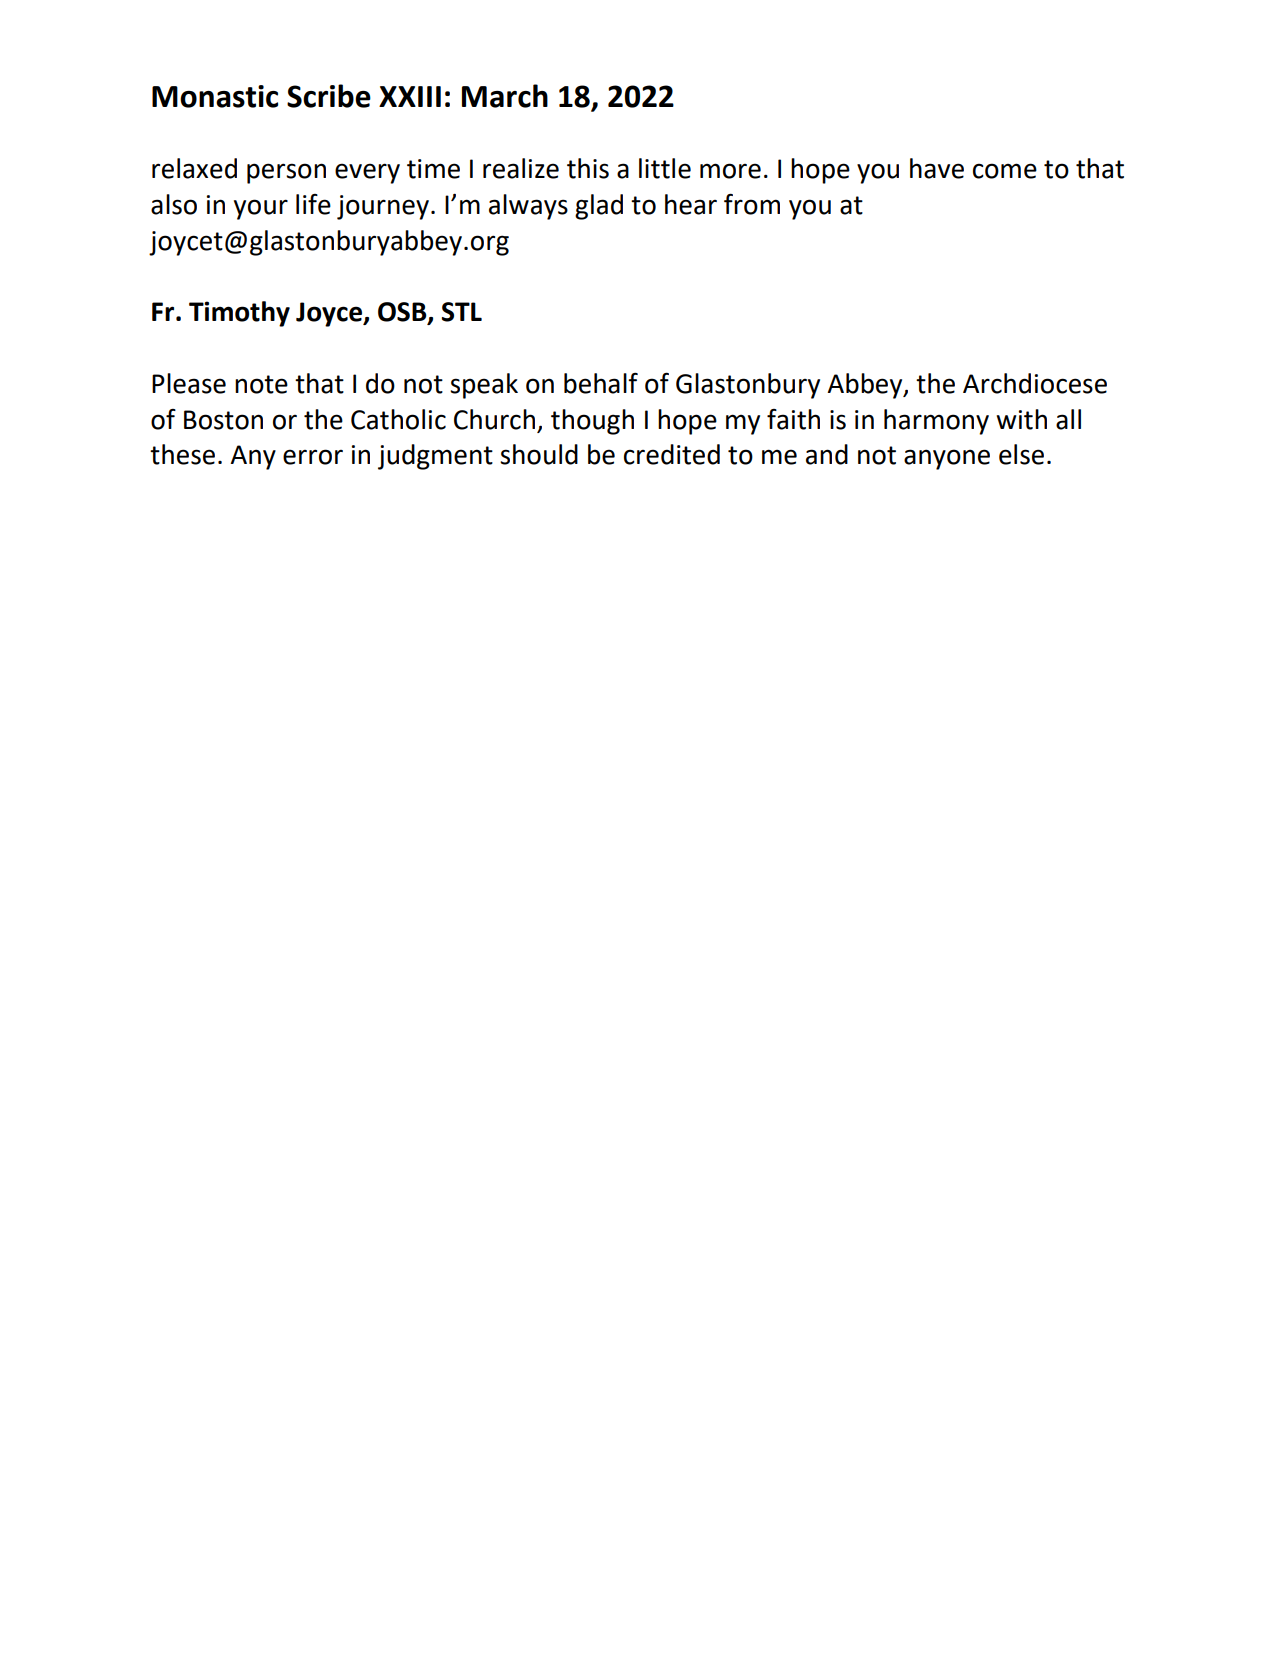 This screenshot has height=1656, width=1280. I want to click on Scribe, so click(329, 96).
